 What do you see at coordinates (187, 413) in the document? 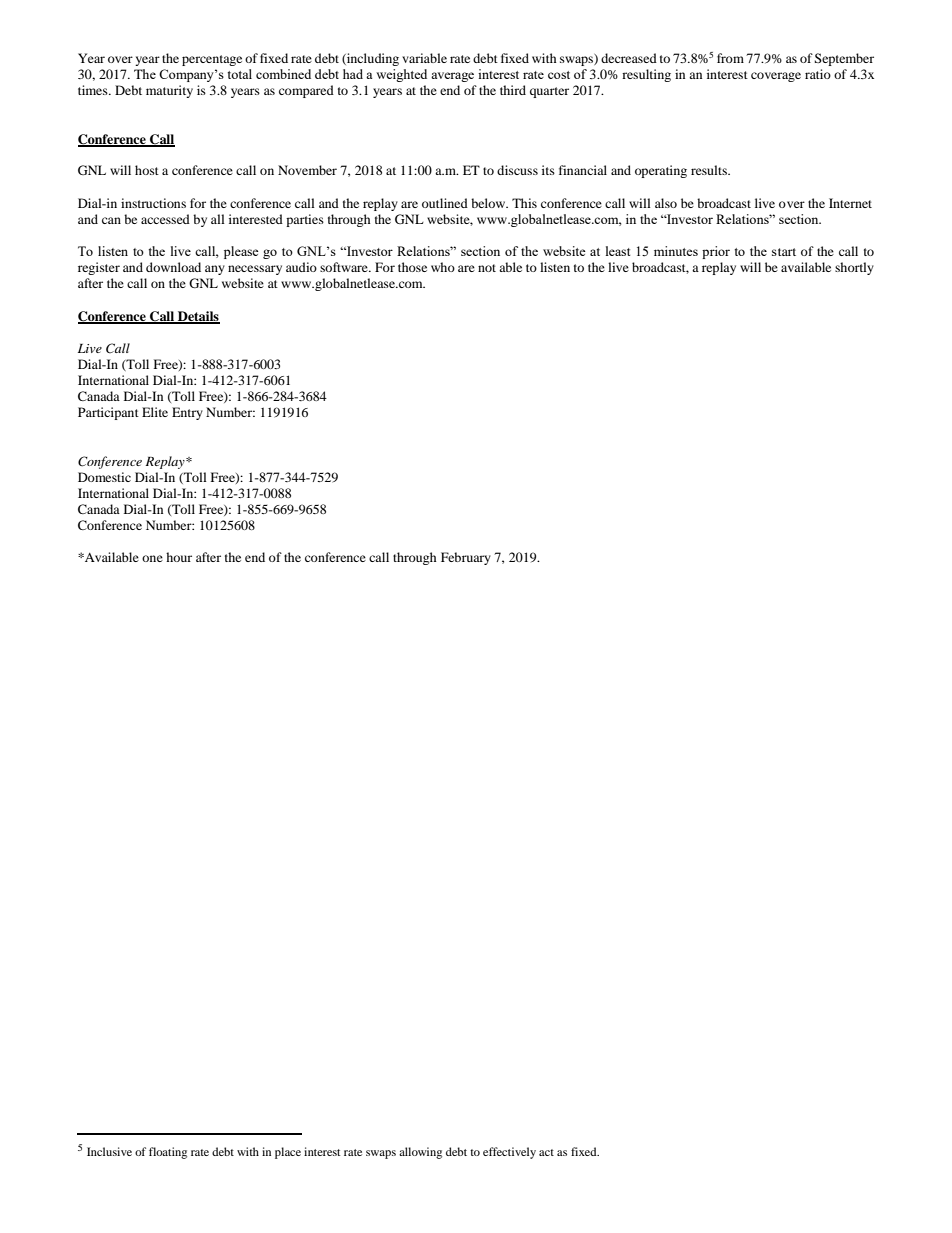
I see `Entry` at bounding box center [187, 413].
